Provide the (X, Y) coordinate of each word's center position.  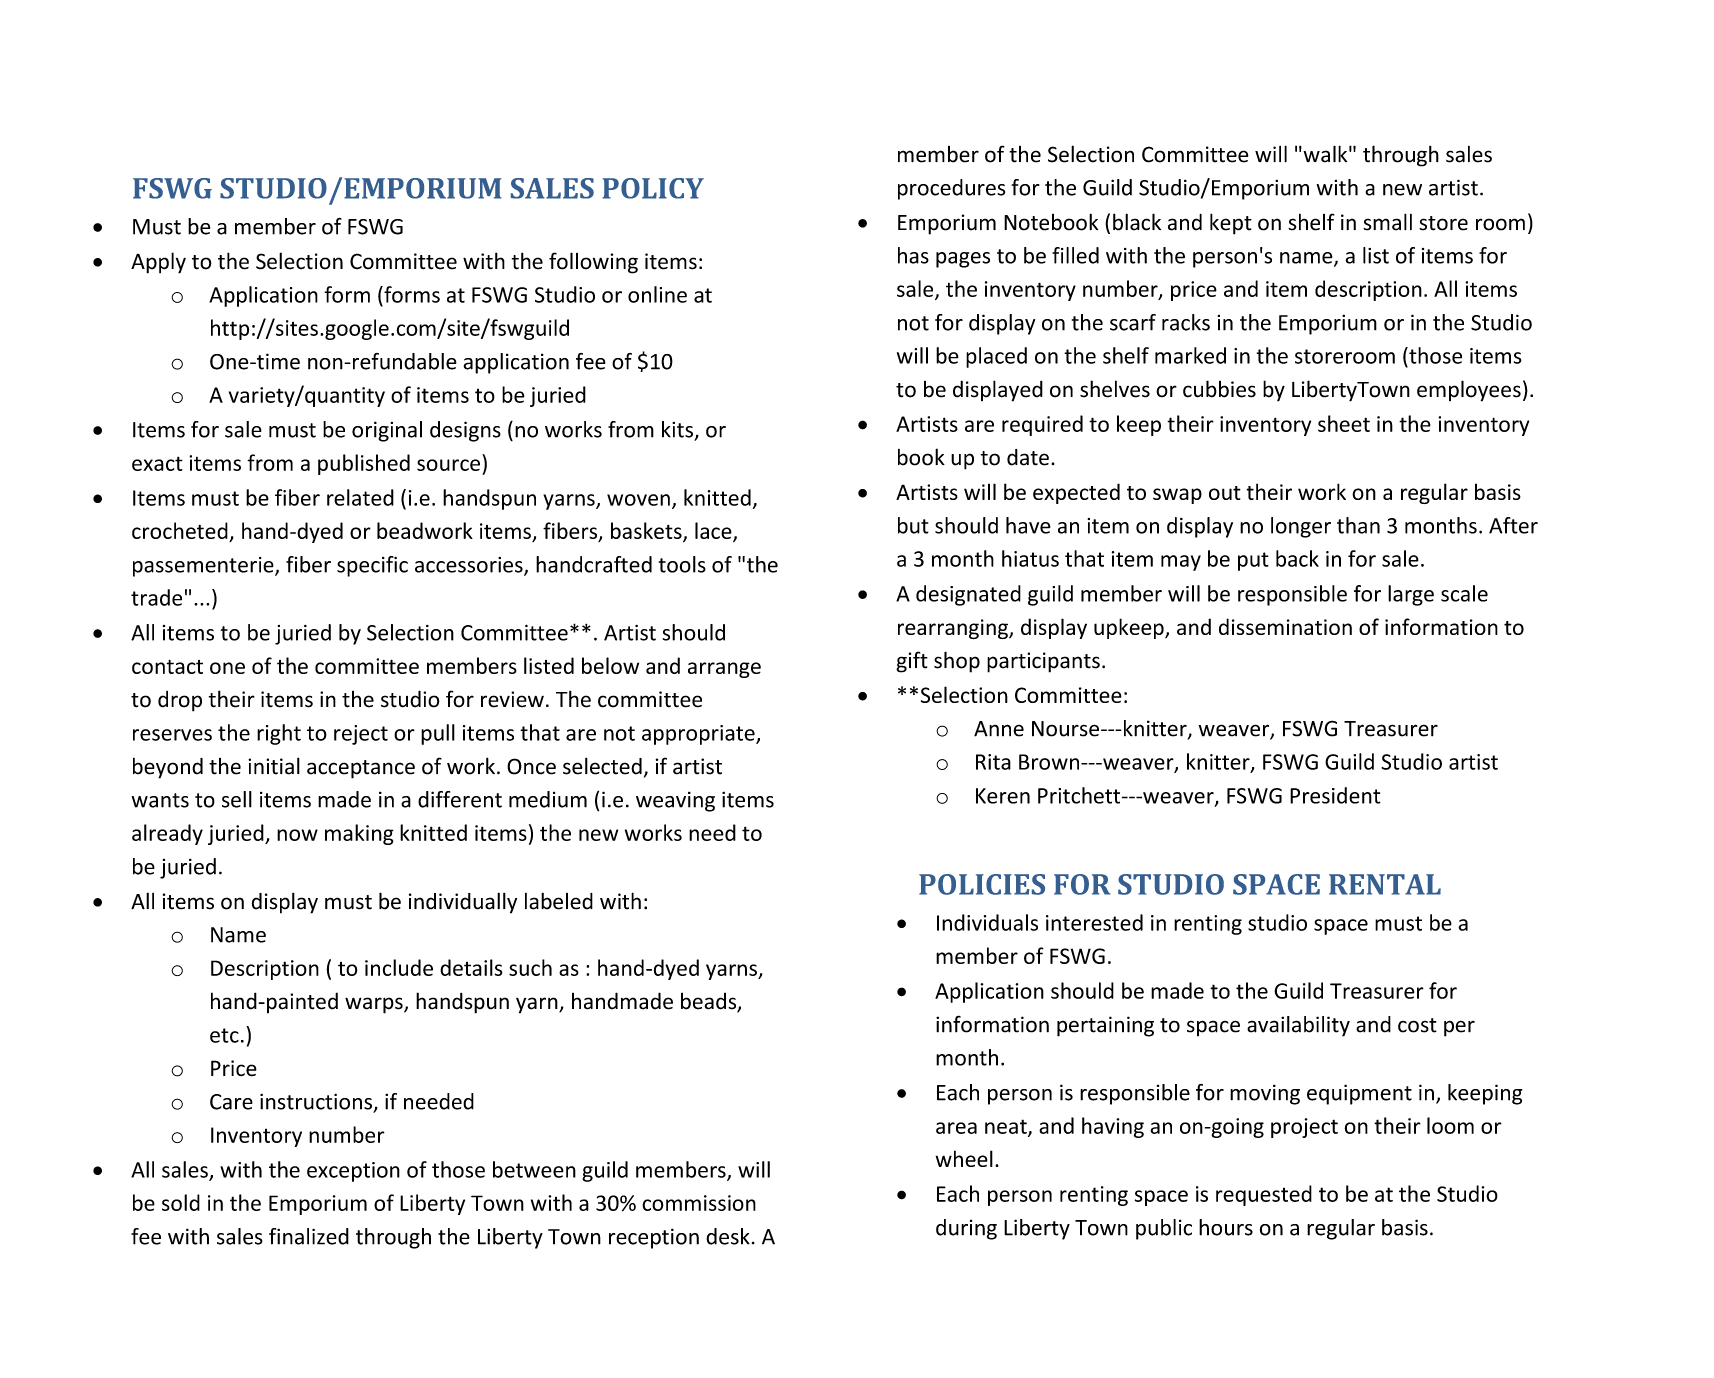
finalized (309, 1236)
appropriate (699, 735)
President (1335, 795)
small (1387, 222)
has (913, 255)
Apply (158, 263)
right (279, 734)
